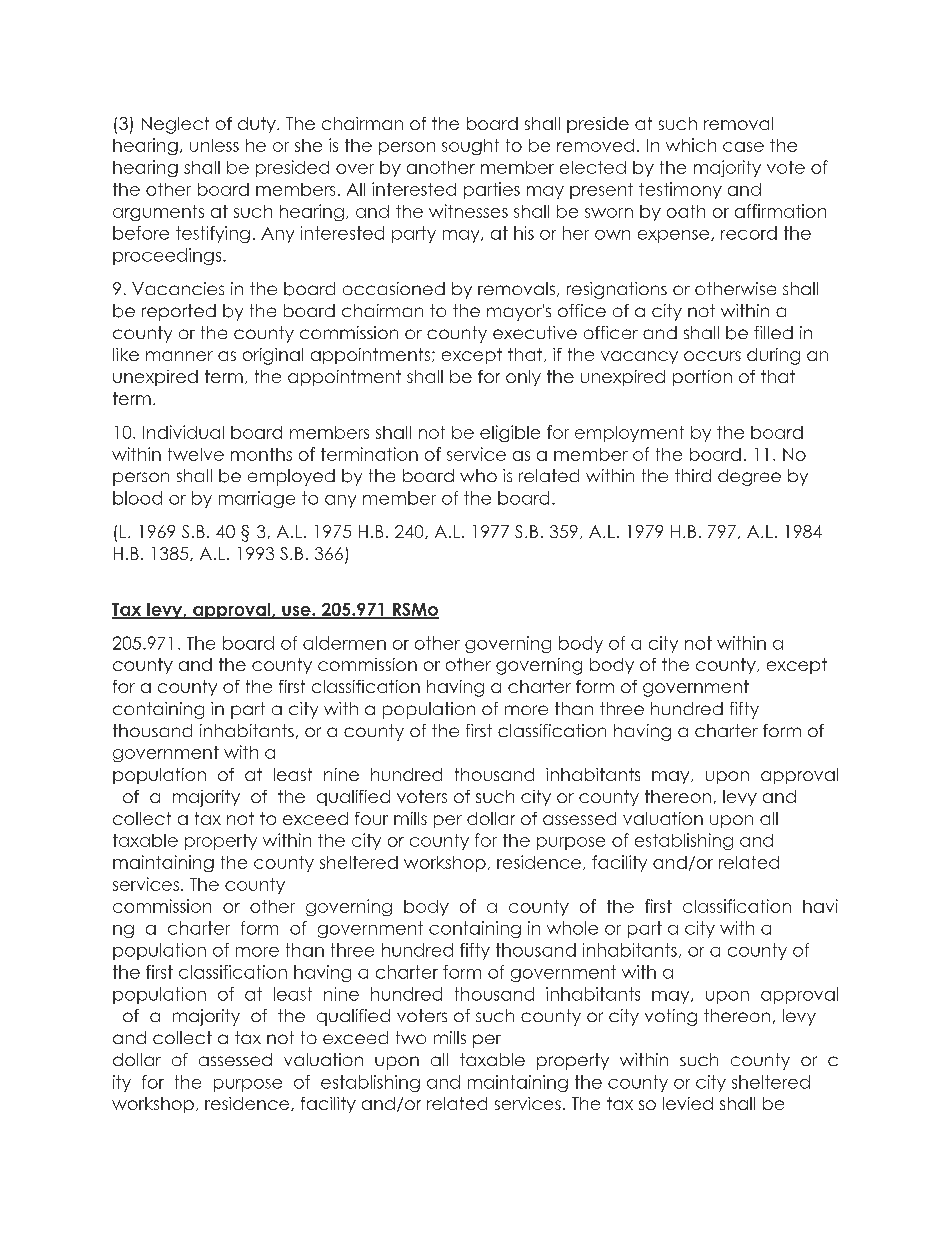 The image size is (952, 1233). What do you see at coordinates (371, 818) in the screenshot?
I see `four` at bounding box center [371, 818].
